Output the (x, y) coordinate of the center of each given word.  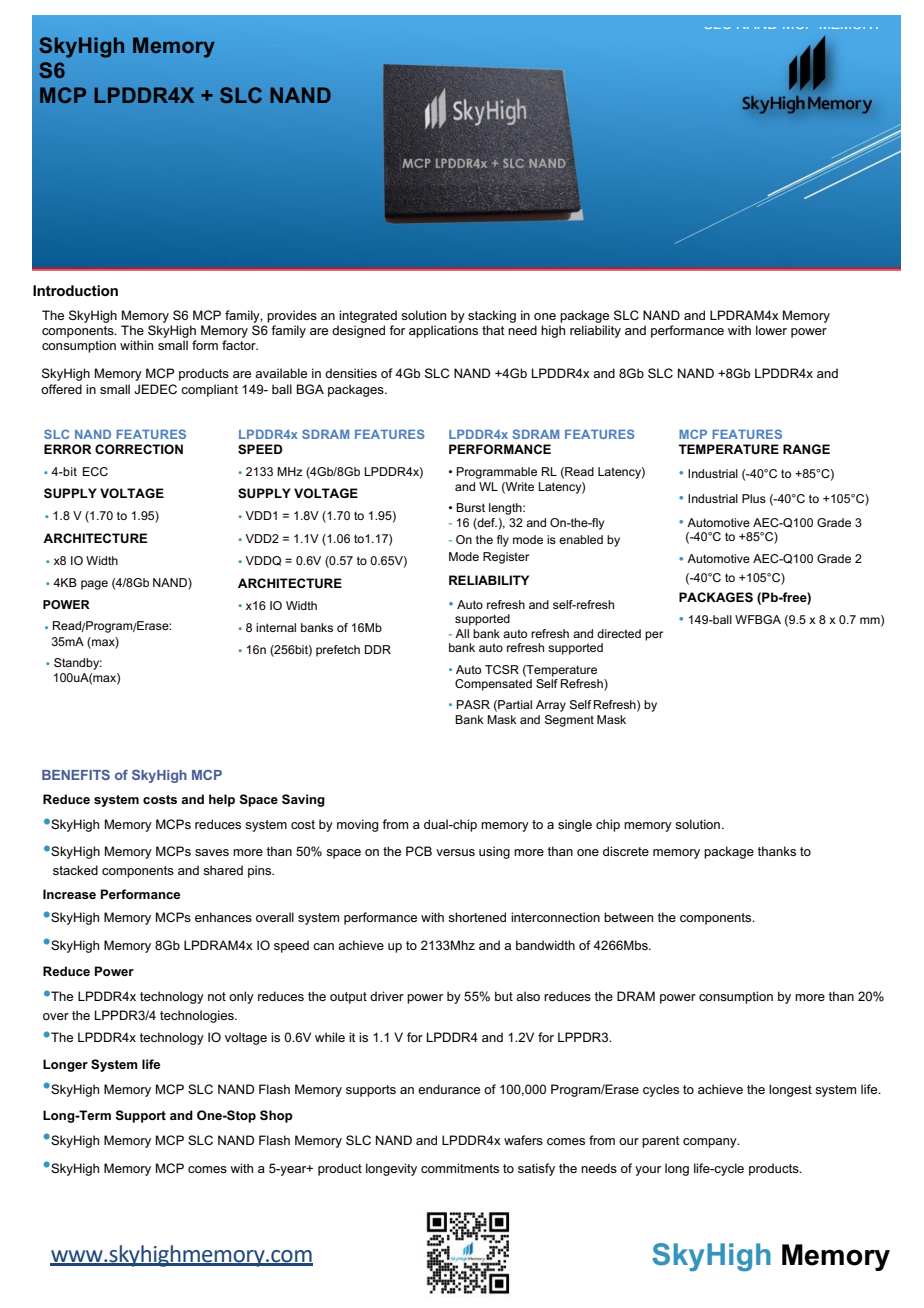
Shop (276, 1116)
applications (443, 331)
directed (619, 633)
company (711, 1143)
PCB (419, 851)
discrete (626, 851)
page (94, 585)
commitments (460, 1168)
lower (771, 330)
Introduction (75, 290)
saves (212, 852)
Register (506, 558)
